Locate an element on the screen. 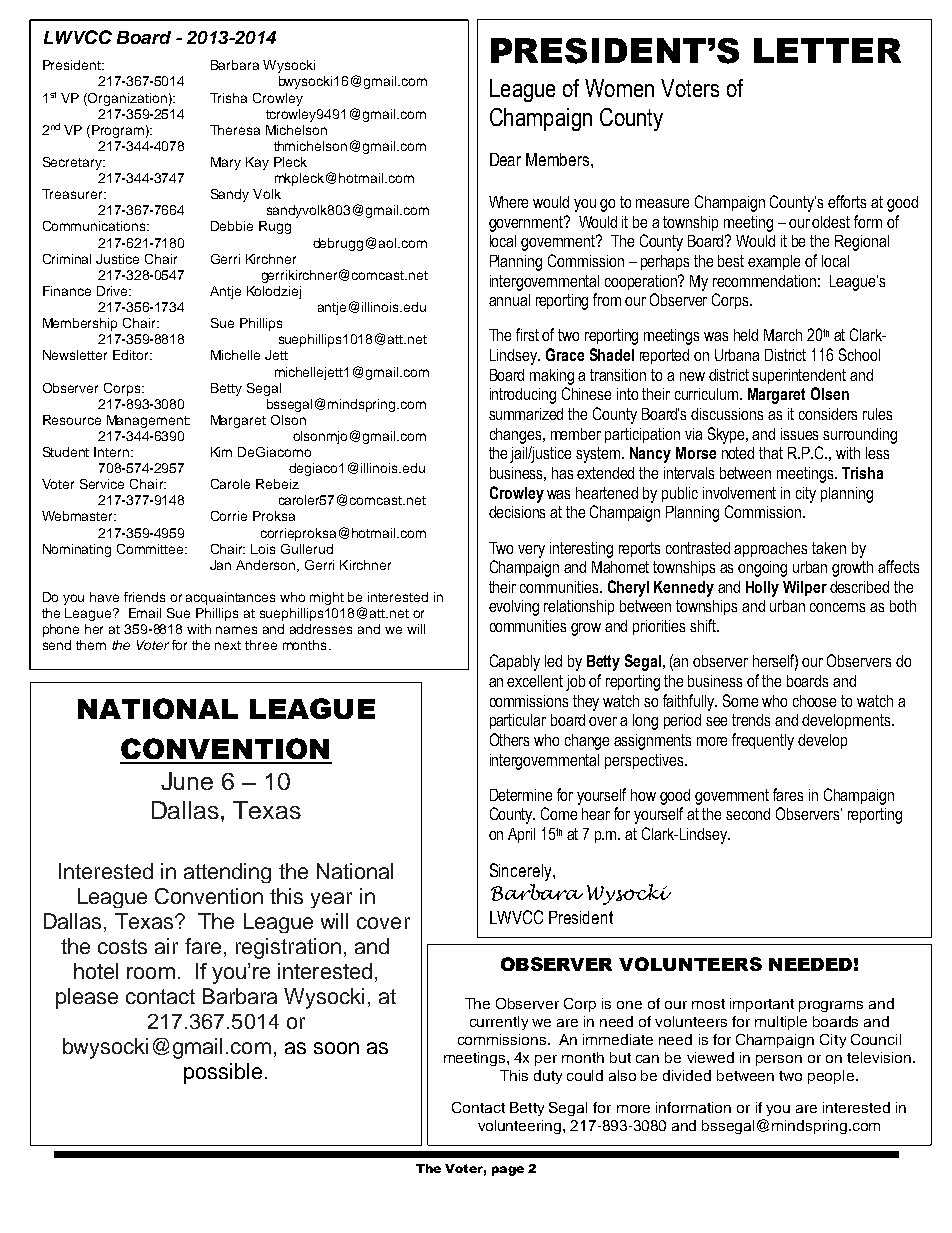 This screenshot has width=952, height=1233. possible is located at coordinates (223, 1073).
